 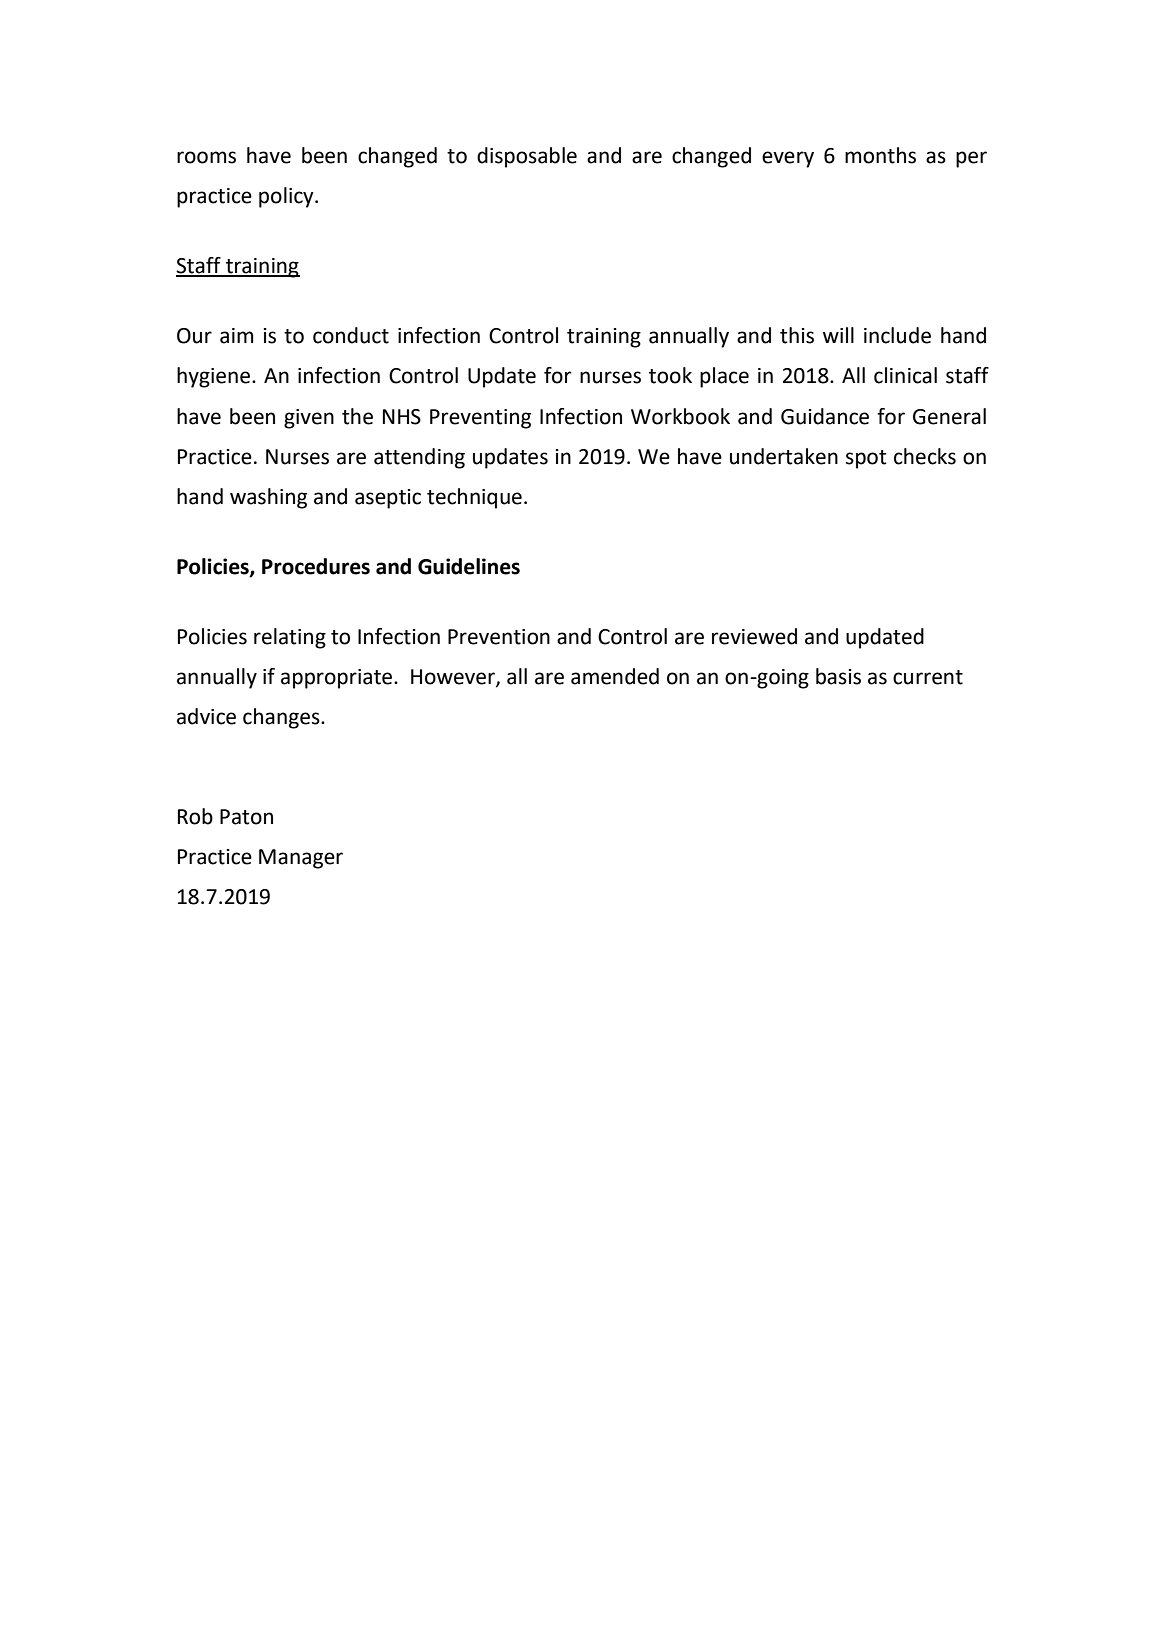 What do you see at coordinates (838, 676) in the screenshot?
I see `basis` at bounding box center [838, 676].
